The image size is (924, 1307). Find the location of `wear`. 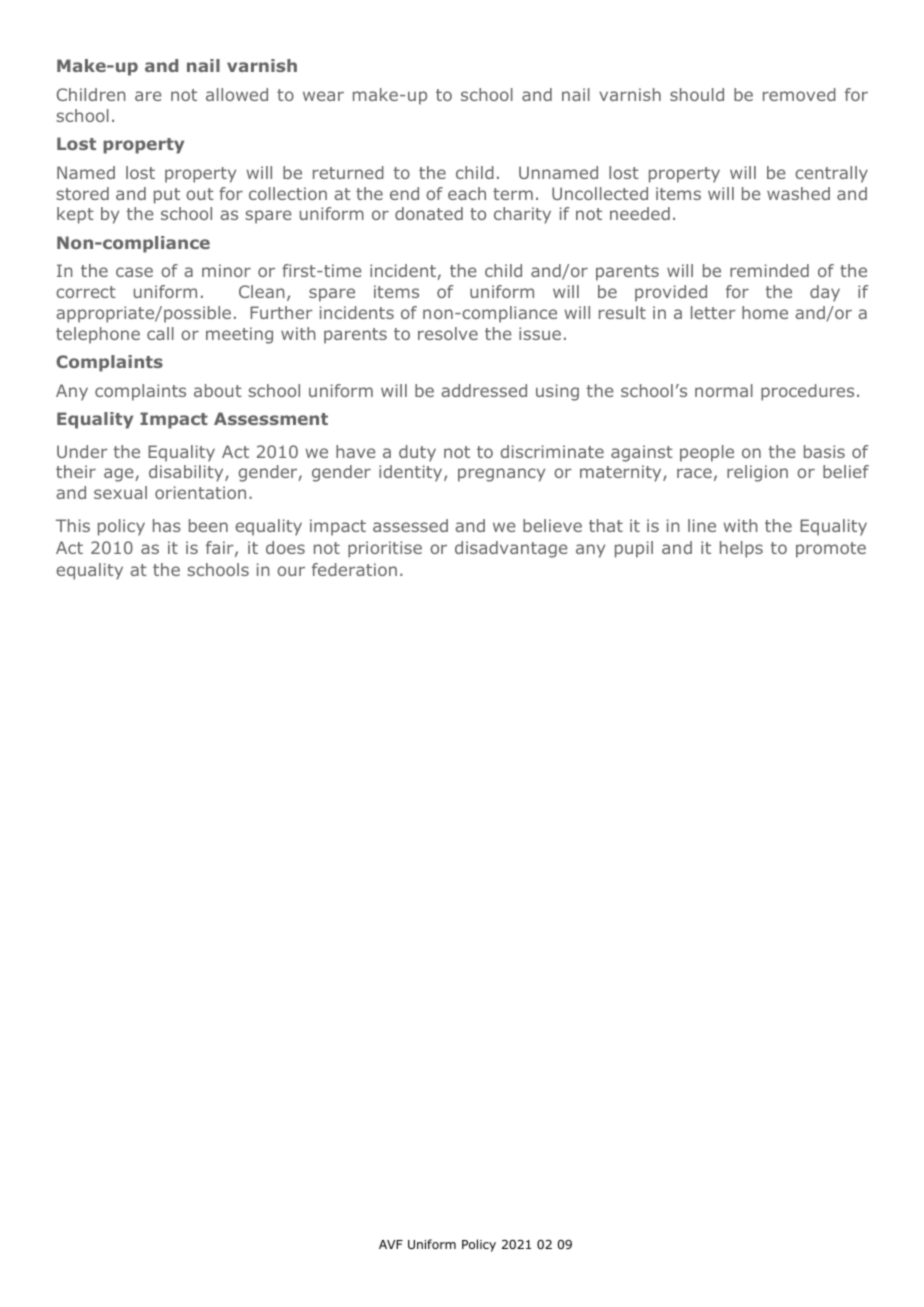

wear is located at coordinates (323, 96).
